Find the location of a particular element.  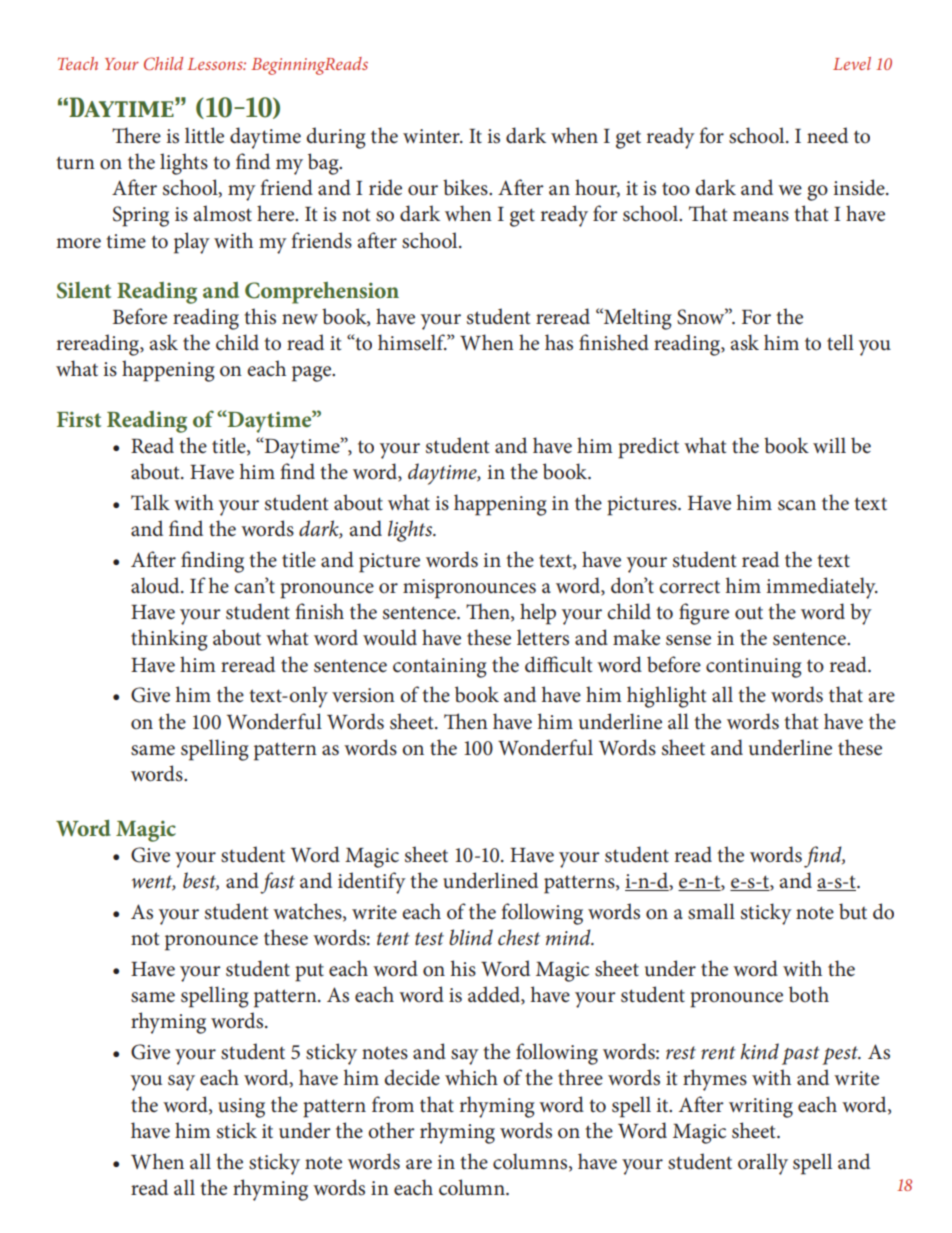

blind is located at coordinates (471, 937).
